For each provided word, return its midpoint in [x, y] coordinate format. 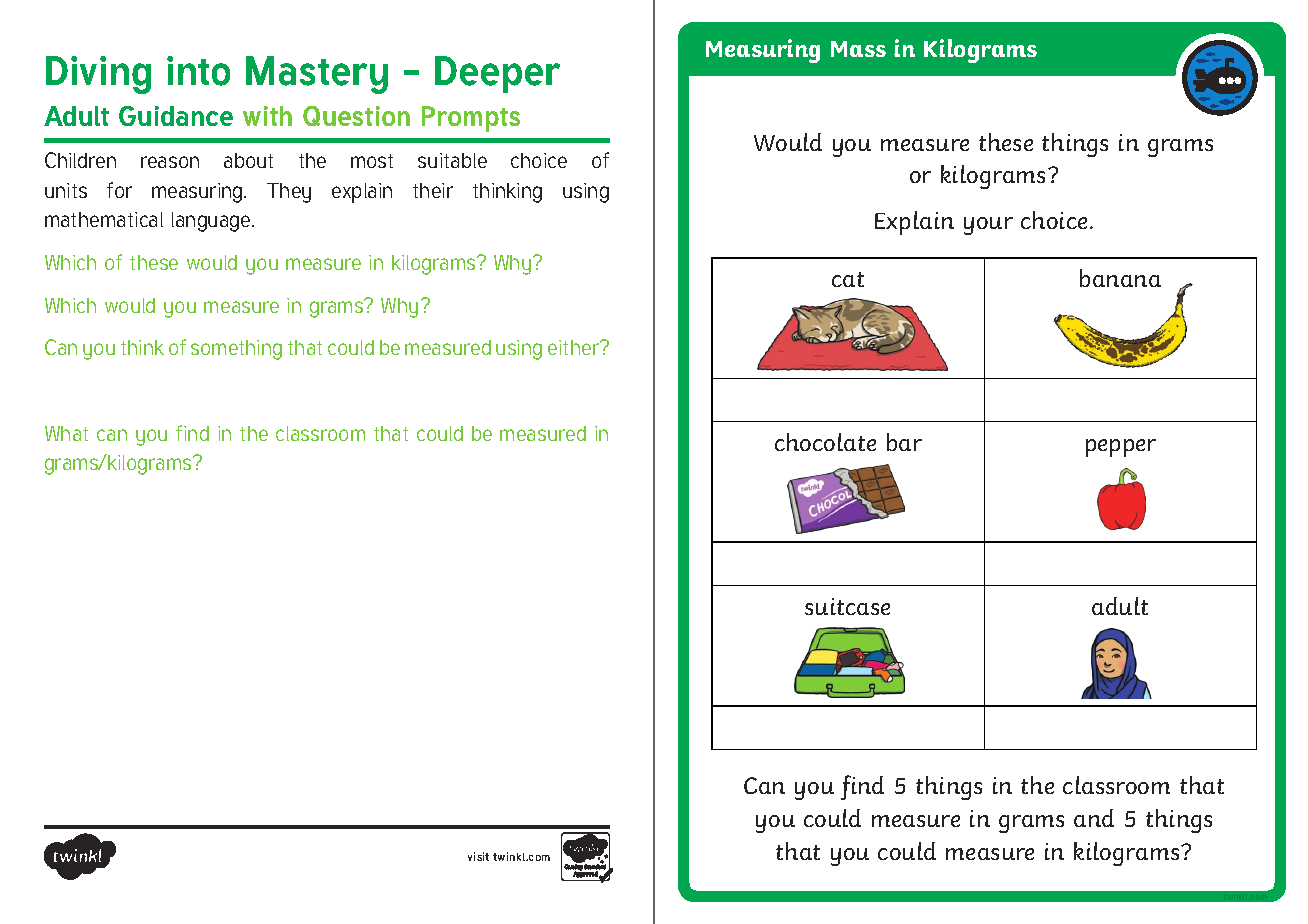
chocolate [825, 442]
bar [904, 442]
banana [1120, 278]
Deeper [497, 74]
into [198, 71]
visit [478, 856]
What [66, 433]
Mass [858, 49]
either [575, 347]
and [1094, 818]
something [236, 350]
